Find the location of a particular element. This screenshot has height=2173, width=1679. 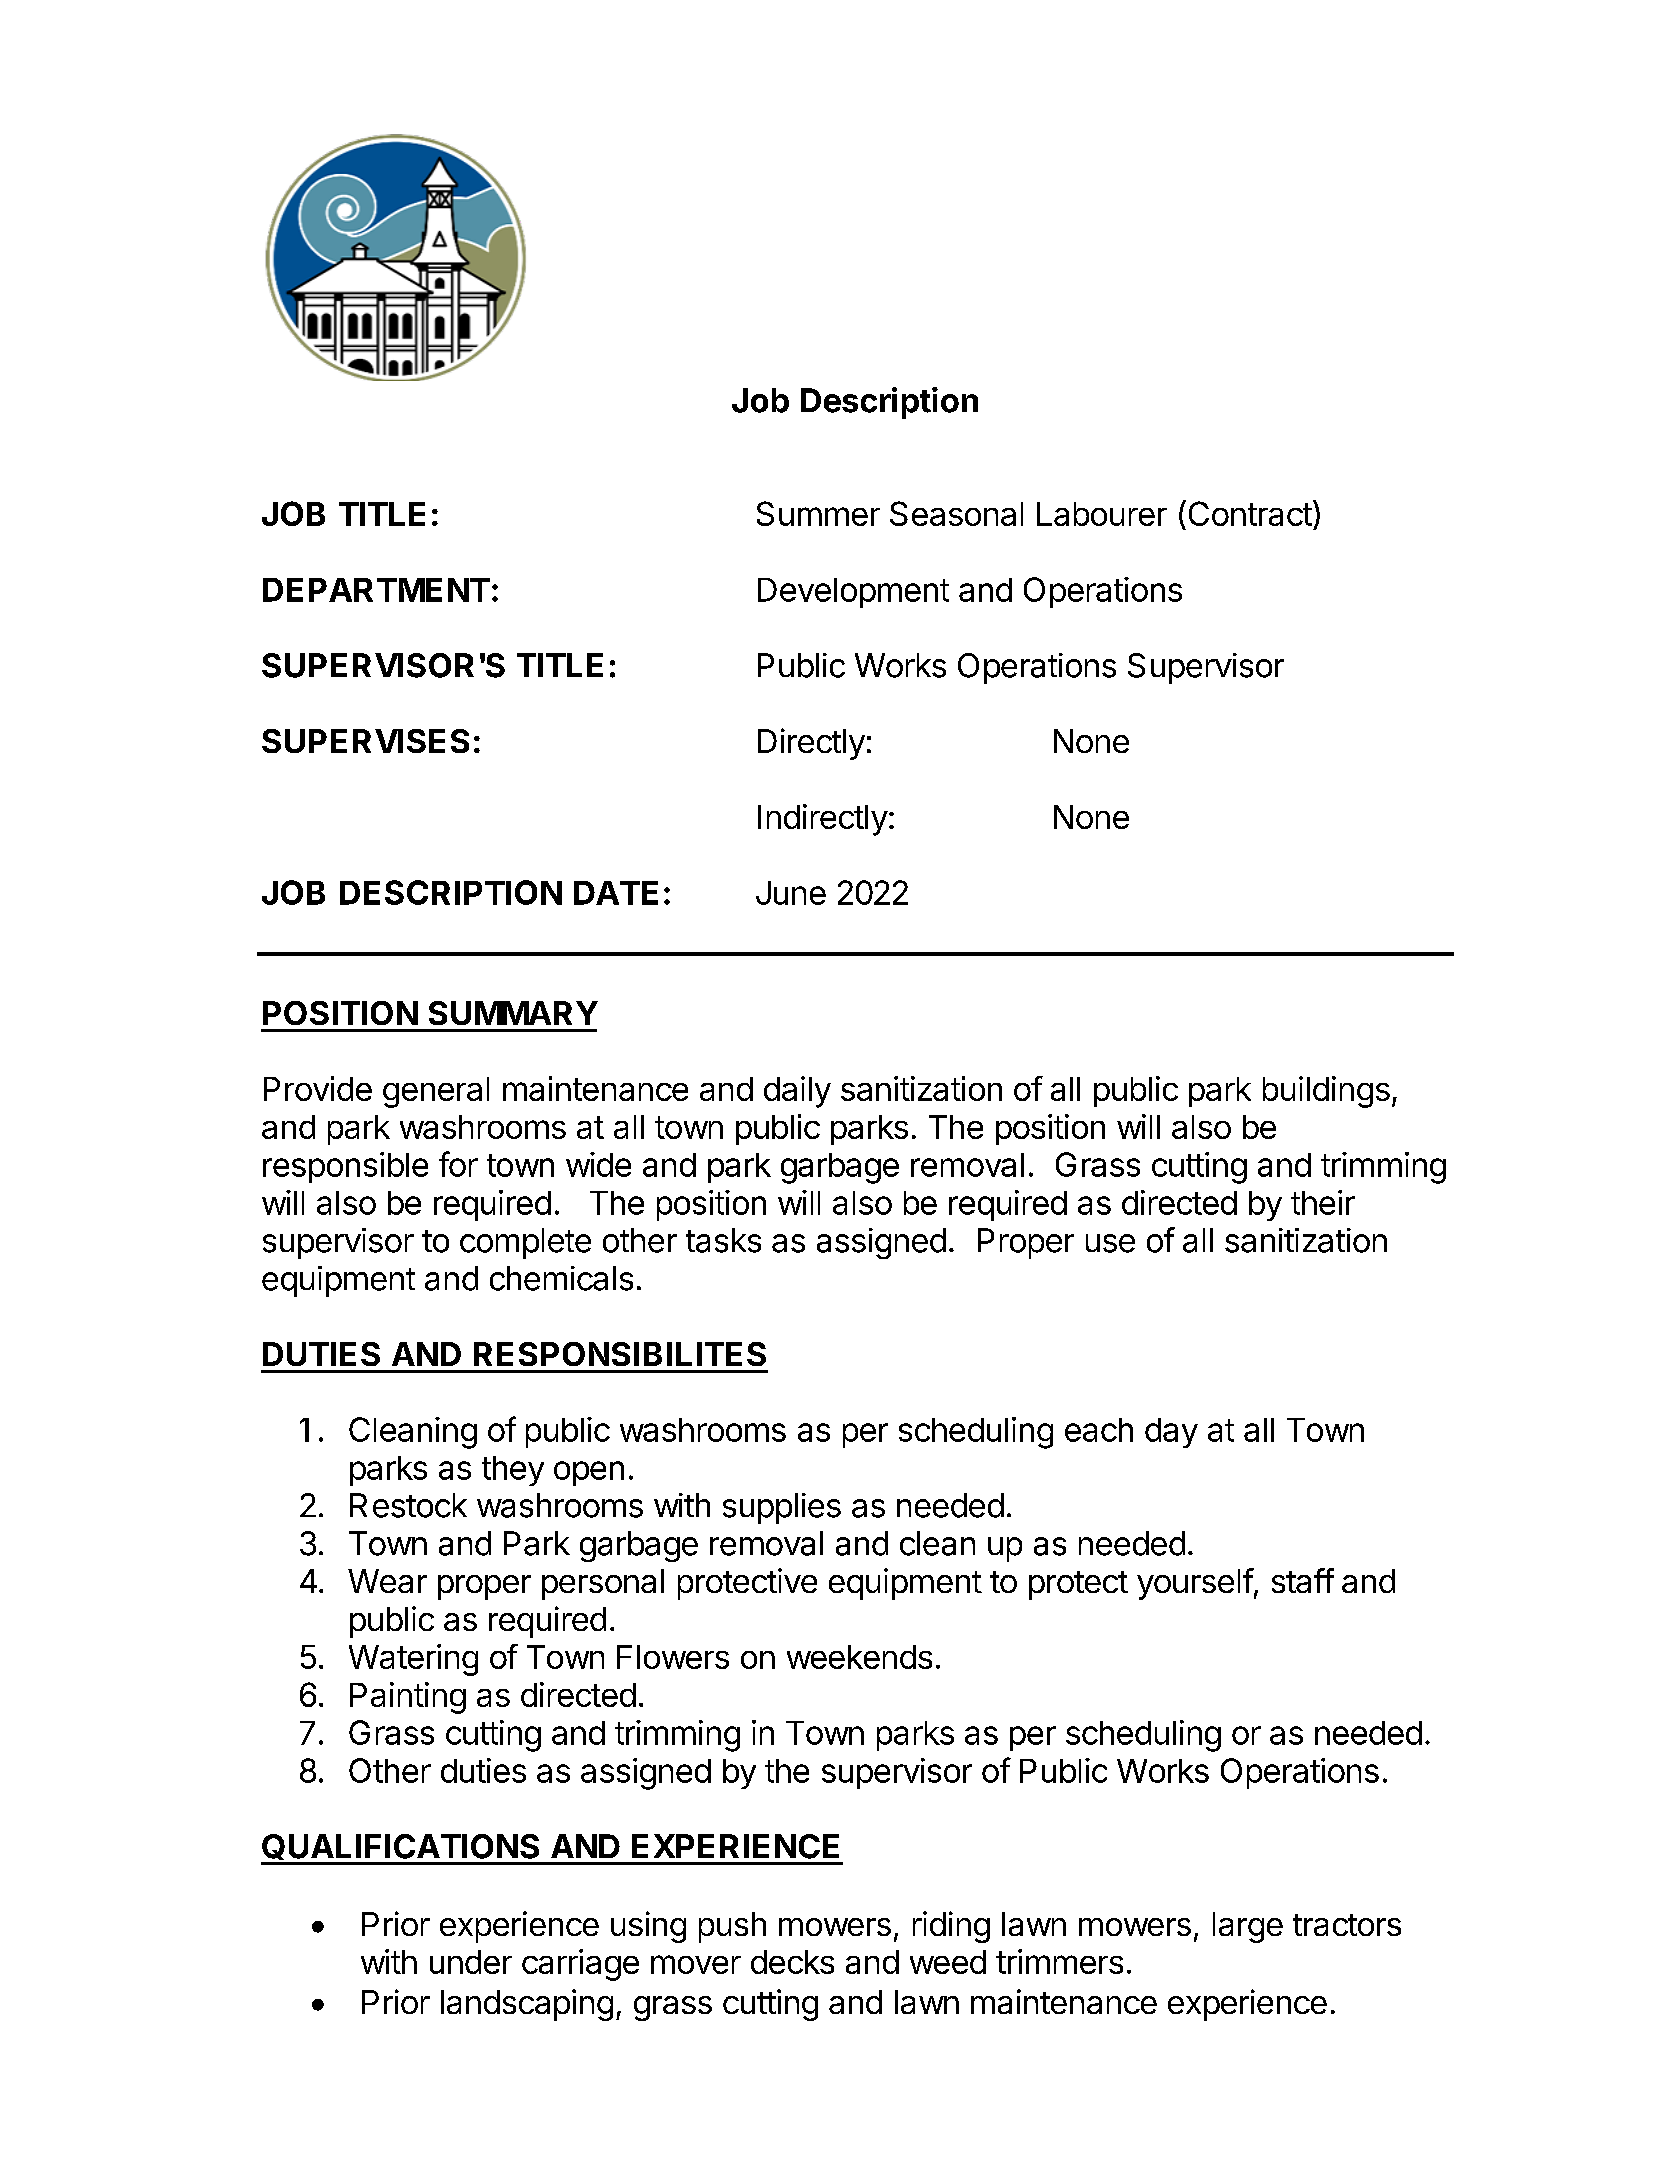

weekends is located at coordinates (859, 1657).
